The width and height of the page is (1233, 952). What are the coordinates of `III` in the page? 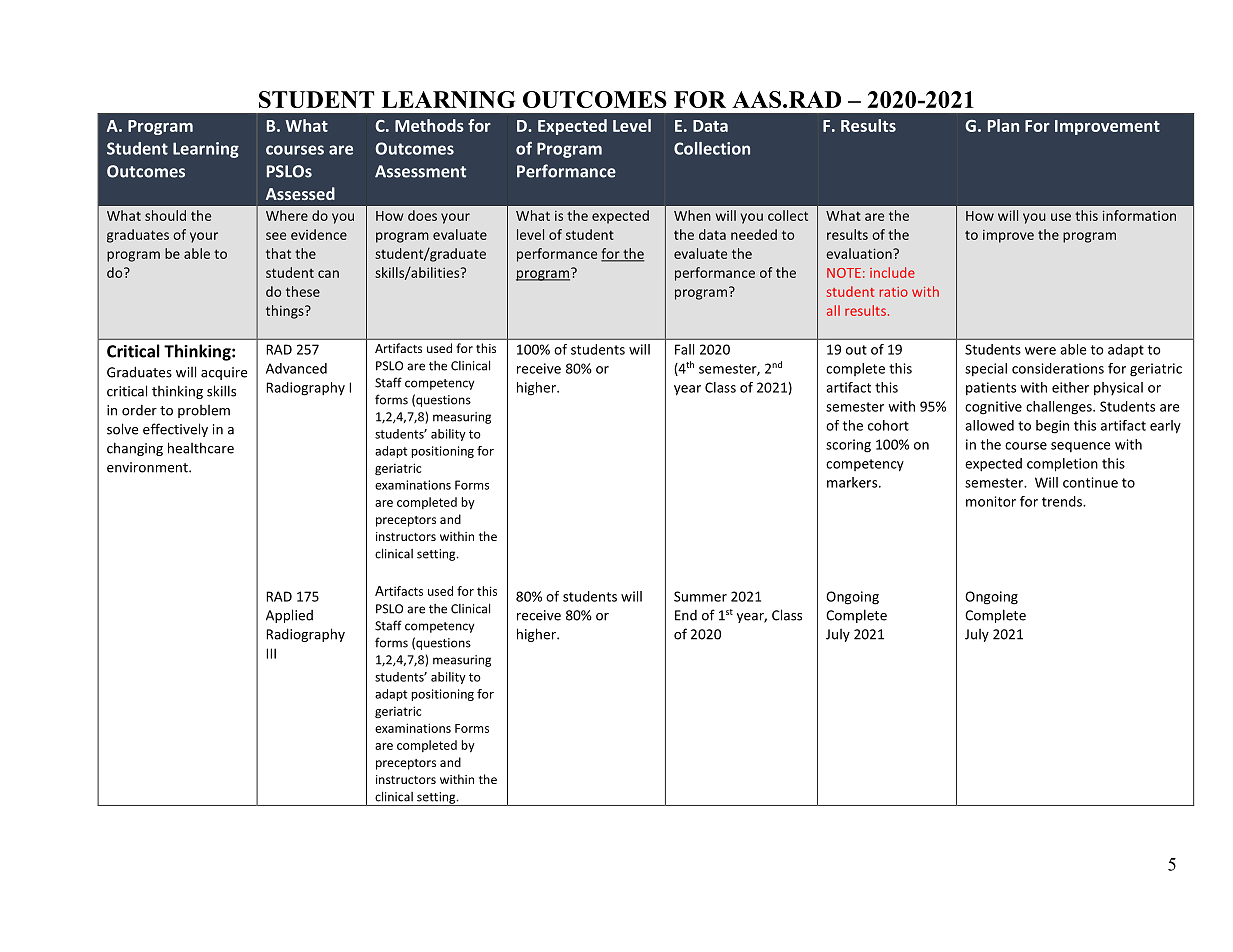 It's located at (271, 653).
